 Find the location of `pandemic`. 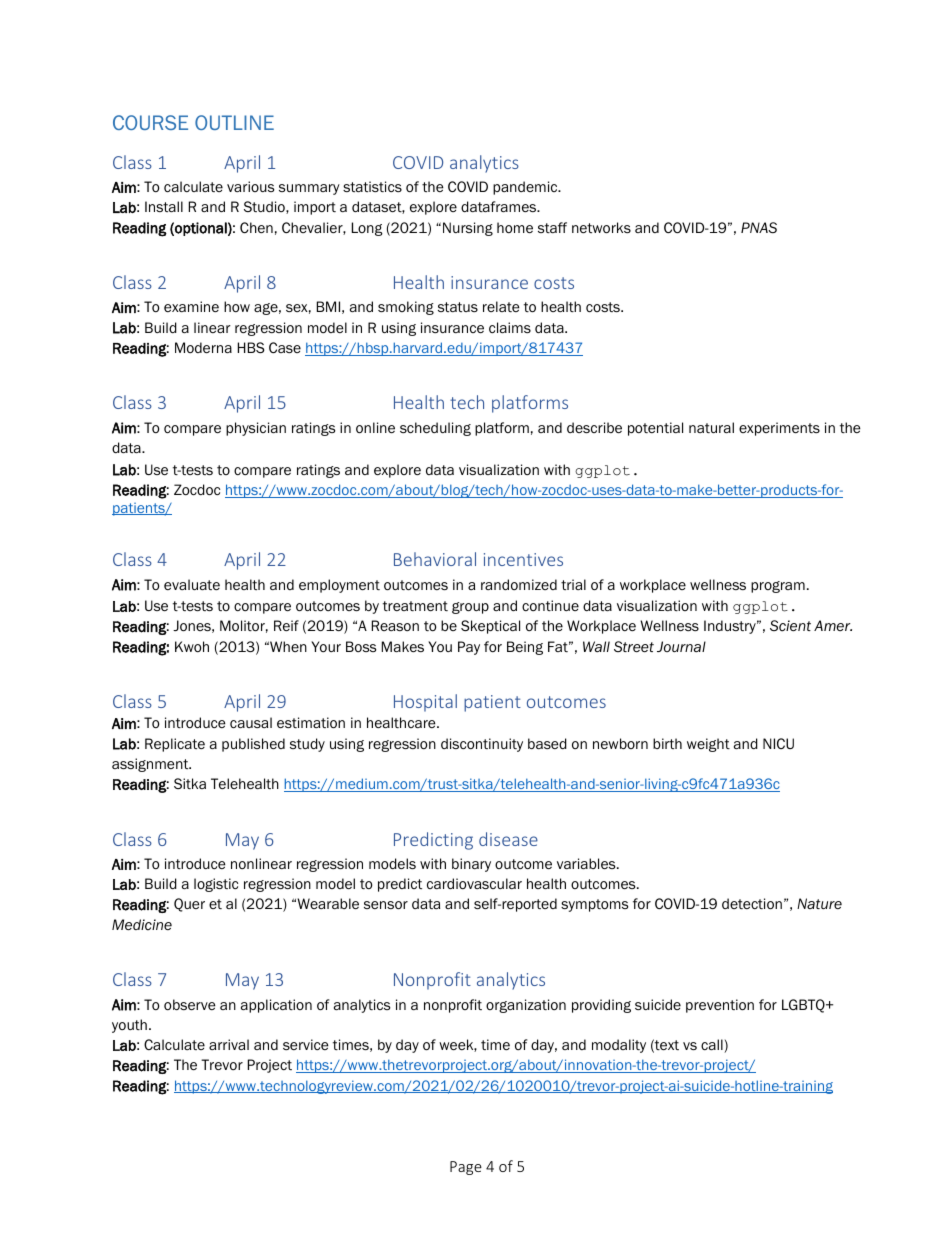

pandemic is located at coordinates (526, 188).
